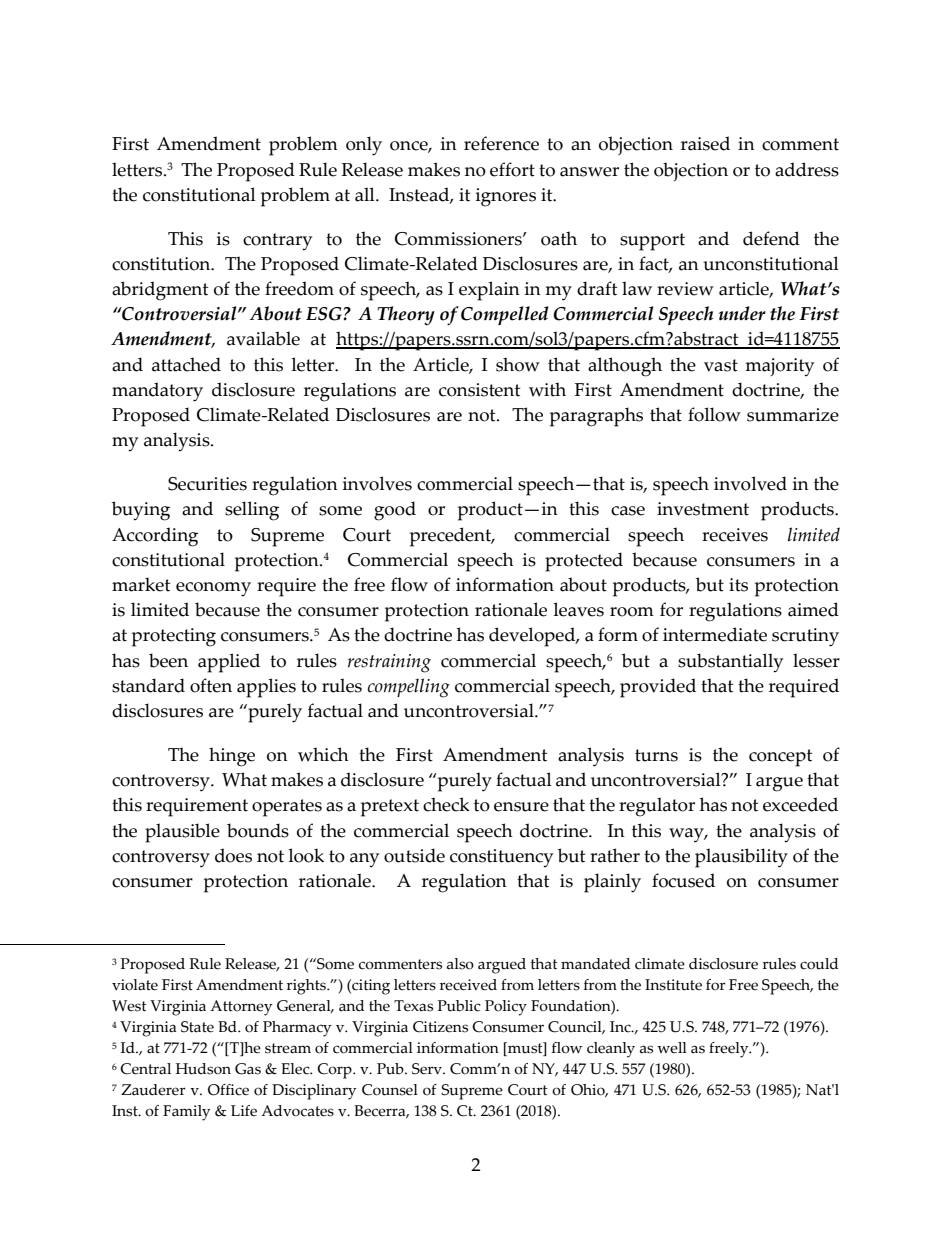 The height and width of the document is (1233, 952). What do you see at coordinates (157, 392) in the document?
I see `mandatory` at bounding box center [157, 392].
